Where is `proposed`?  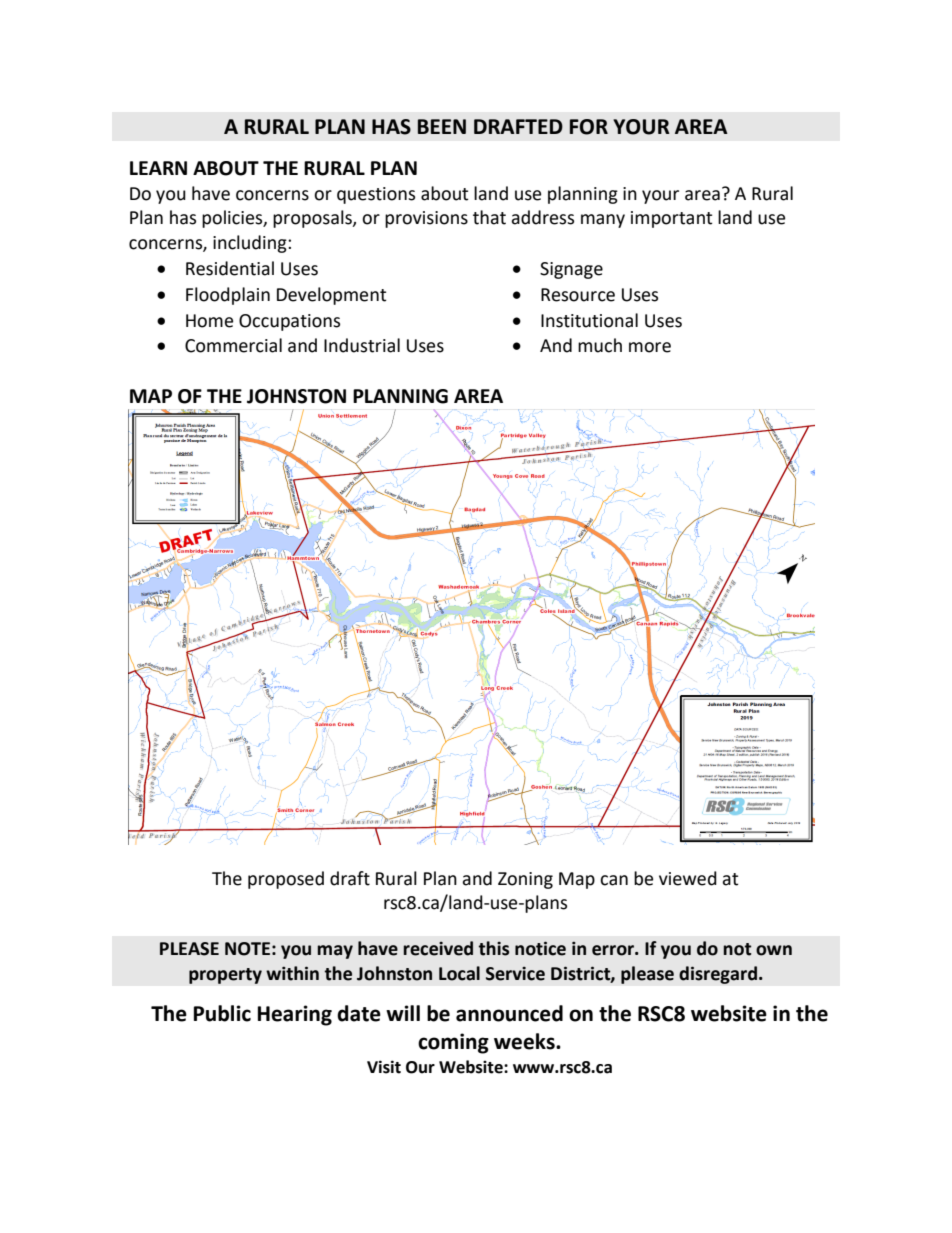
proposed is located at coordinates (286, 880).
